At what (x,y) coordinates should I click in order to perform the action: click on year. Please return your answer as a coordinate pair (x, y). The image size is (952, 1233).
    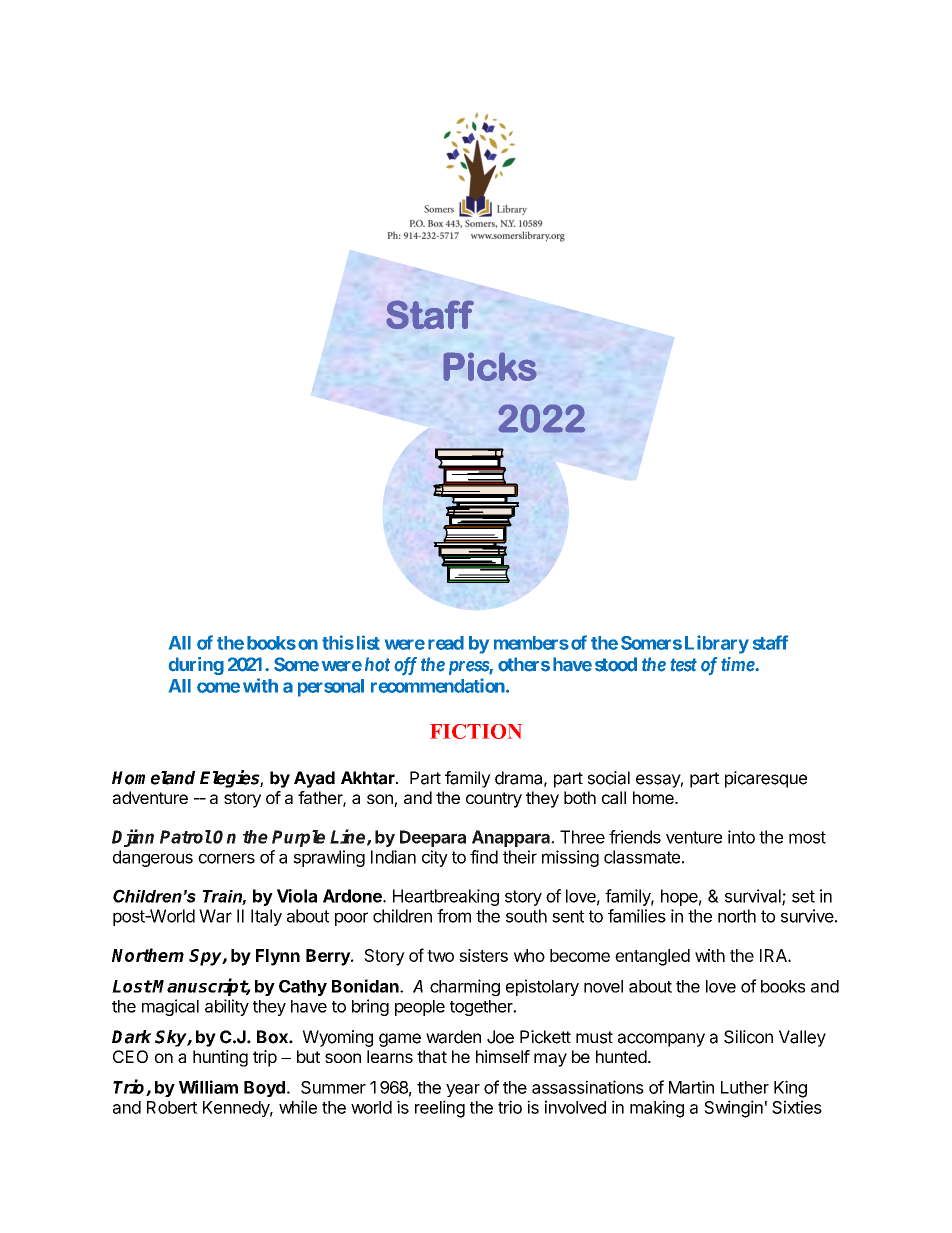
    Looking at the image, I should click on (463, 1090).
